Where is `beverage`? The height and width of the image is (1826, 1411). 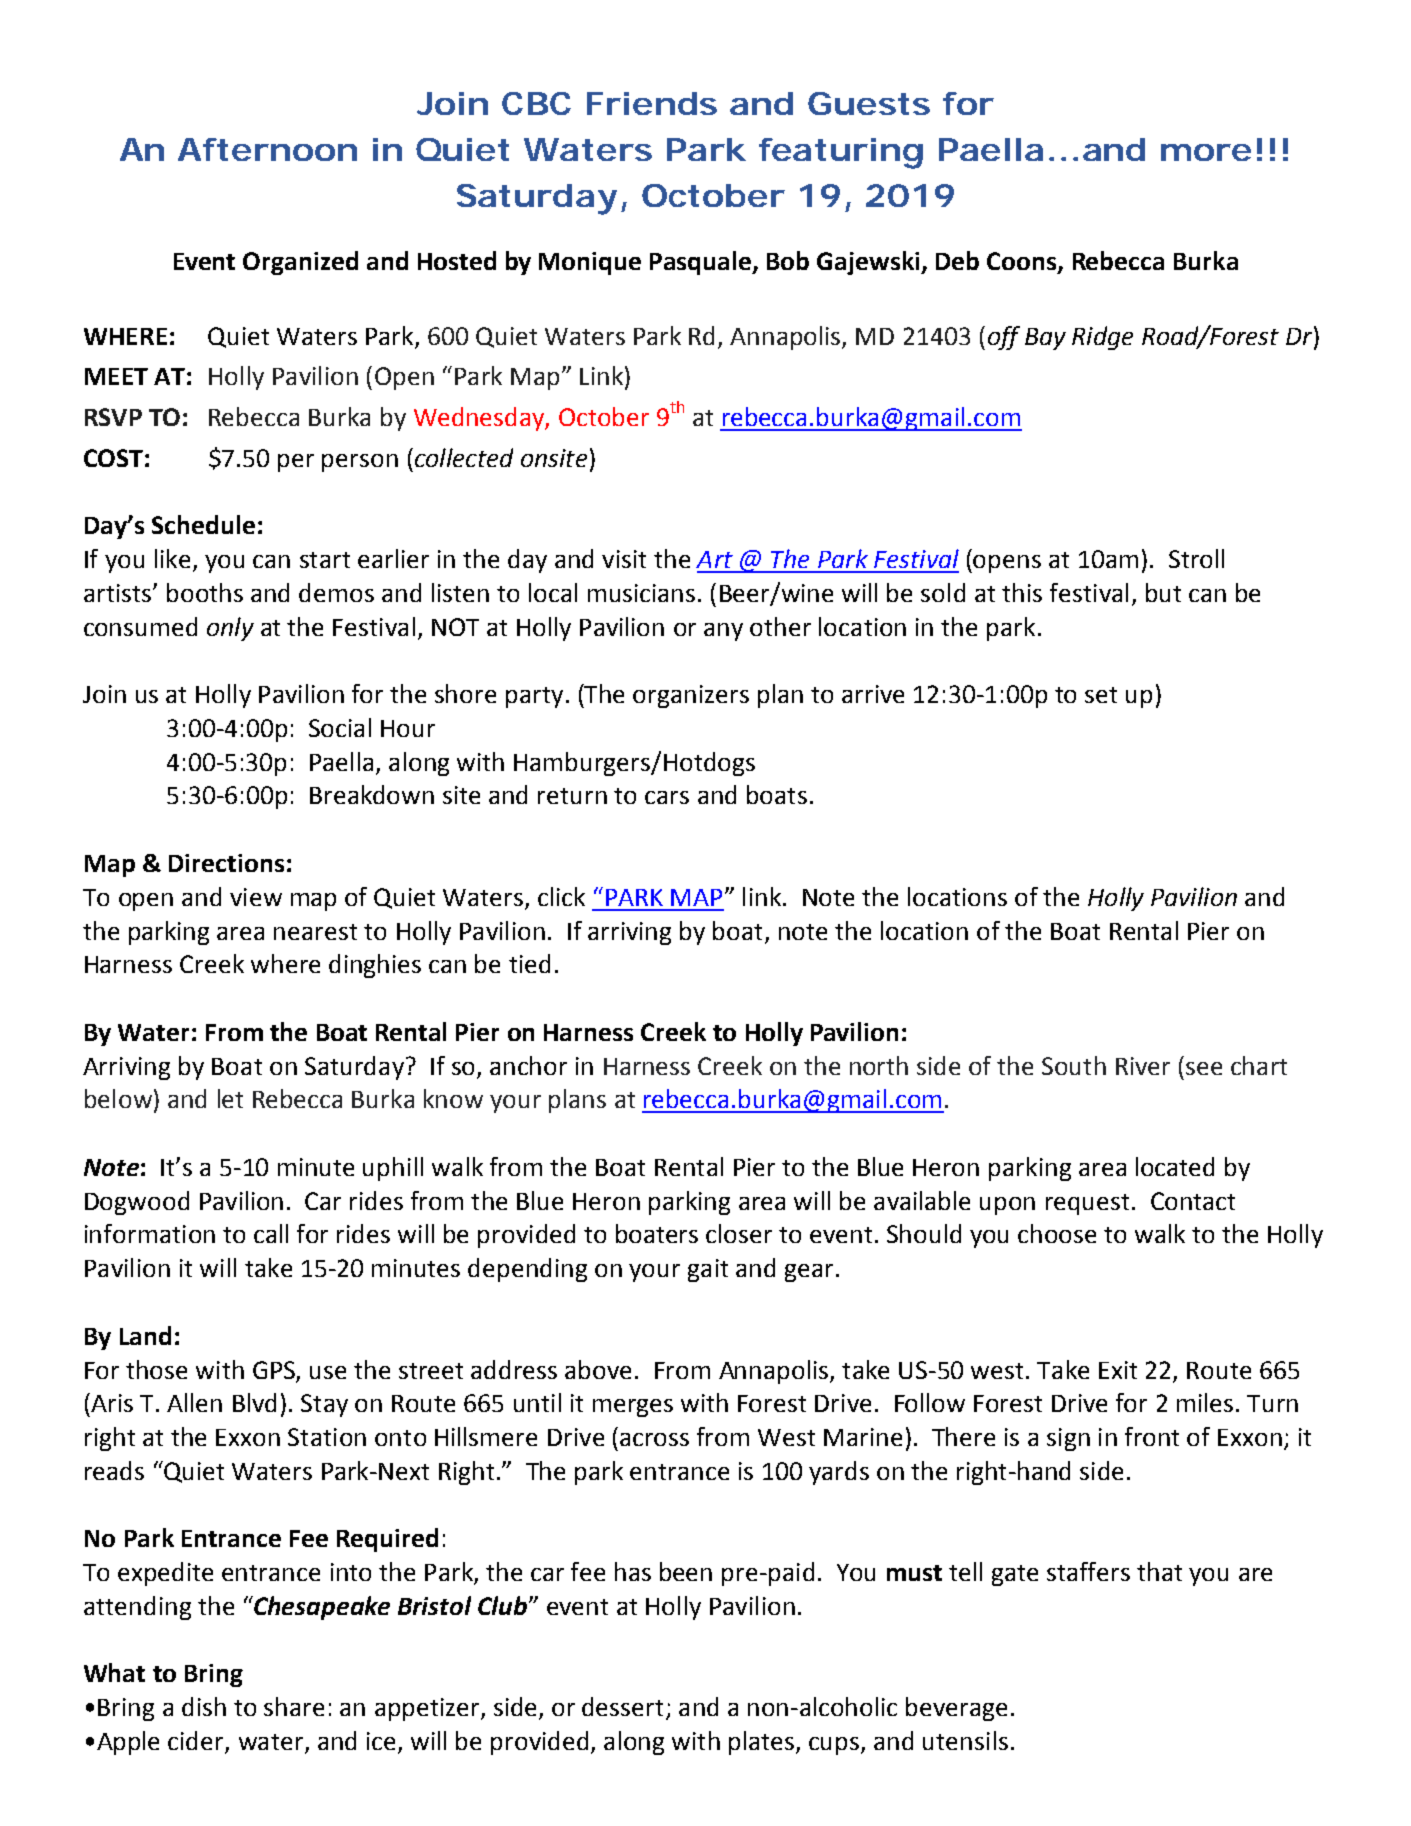
beverage is located at coordinates (956, 1709).
